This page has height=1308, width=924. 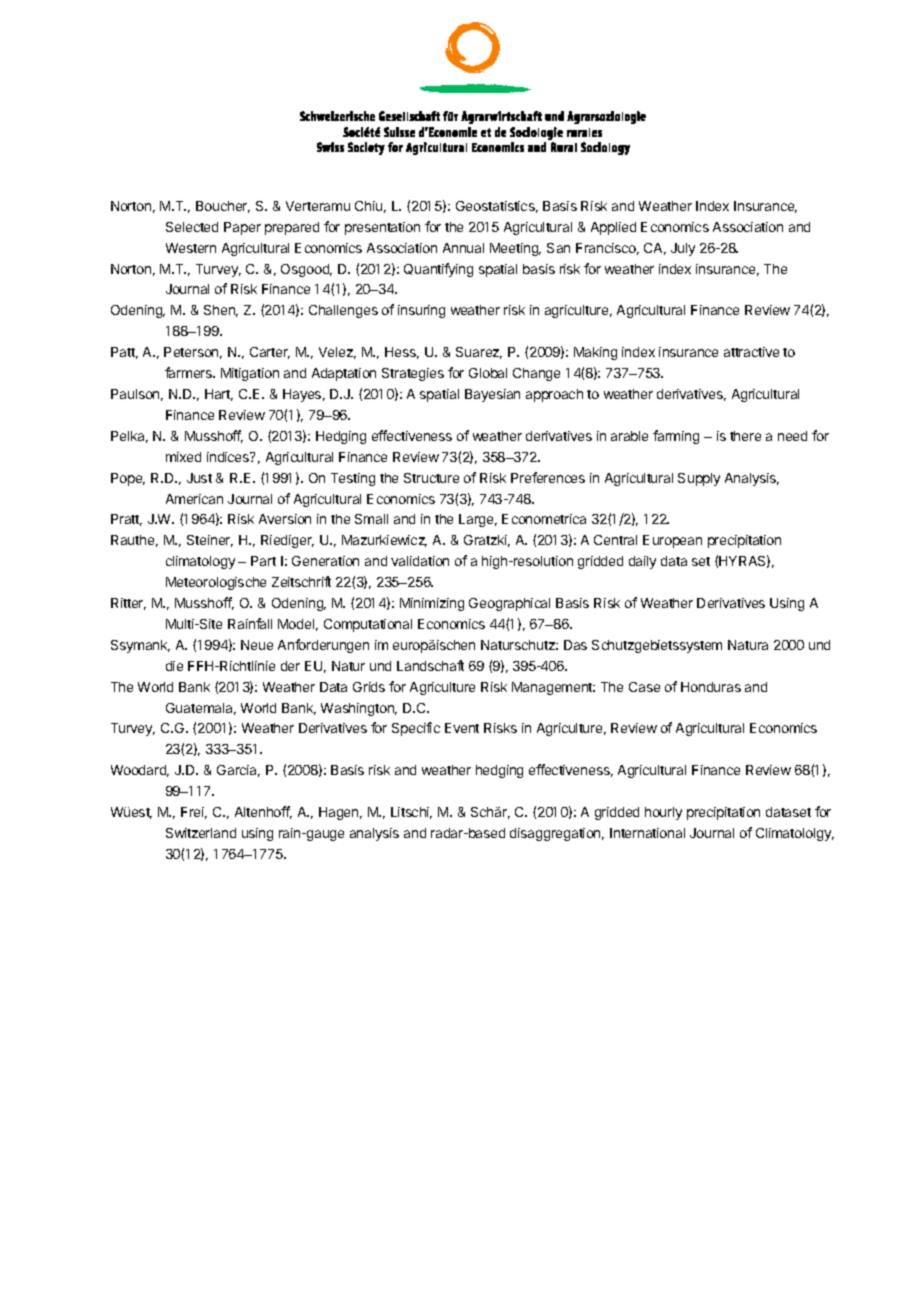 I want to click on Grids, so click(x=369, y=687).
